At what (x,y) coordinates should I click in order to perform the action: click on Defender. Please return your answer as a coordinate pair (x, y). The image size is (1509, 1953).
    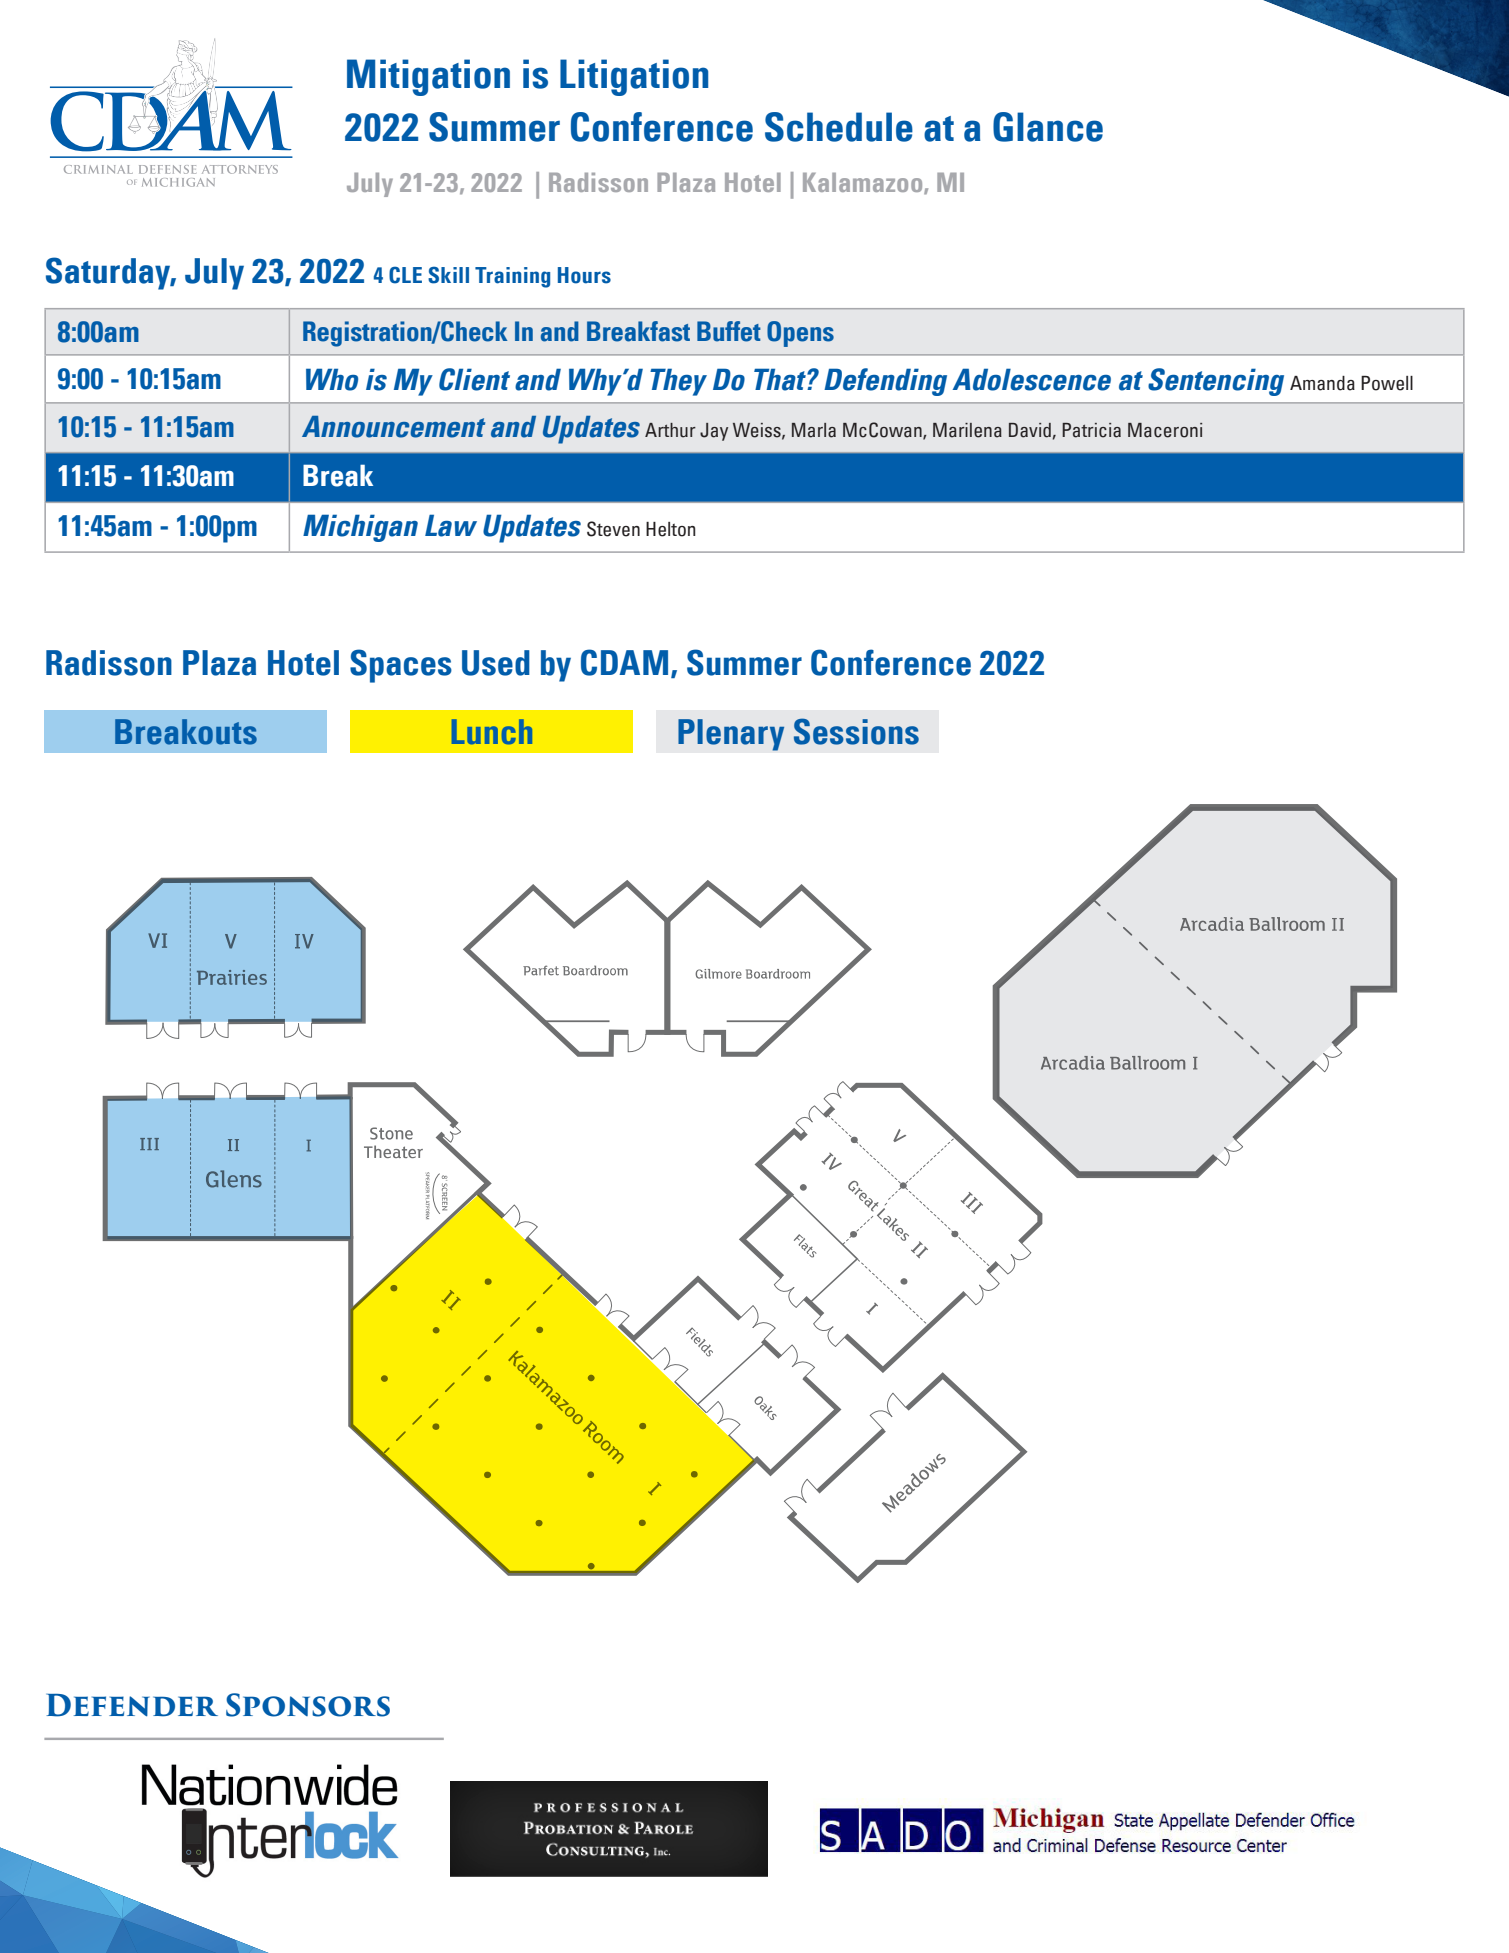
    Looking at the image, I should click on (132, 1705).
